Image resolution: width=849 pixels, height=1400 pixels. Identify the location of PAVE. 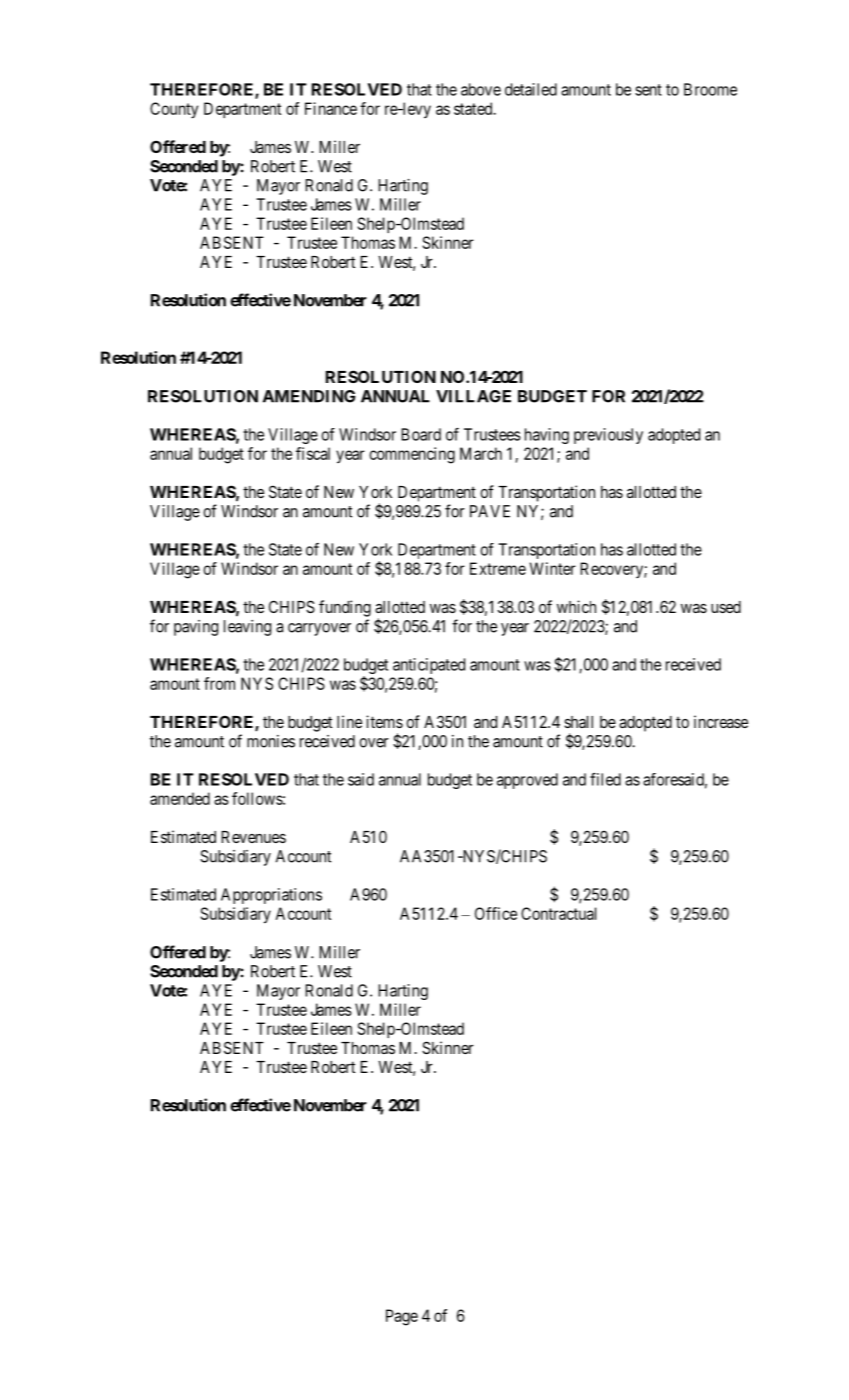
(490, 511).
